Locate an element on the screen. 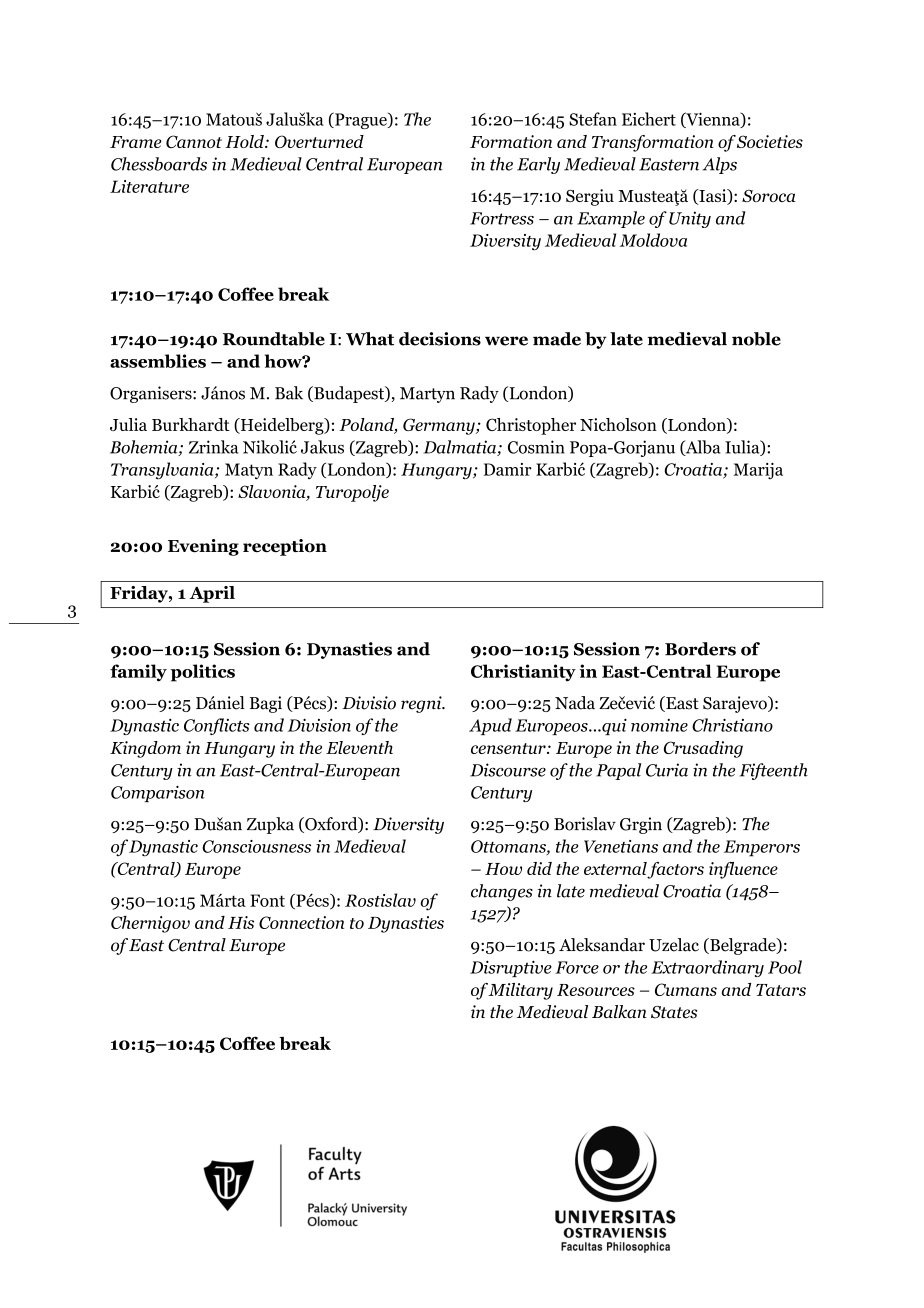 Image resolution: width=924 pixels, height=1308 pixels. assemblies is located at coordinates (158, 361).
